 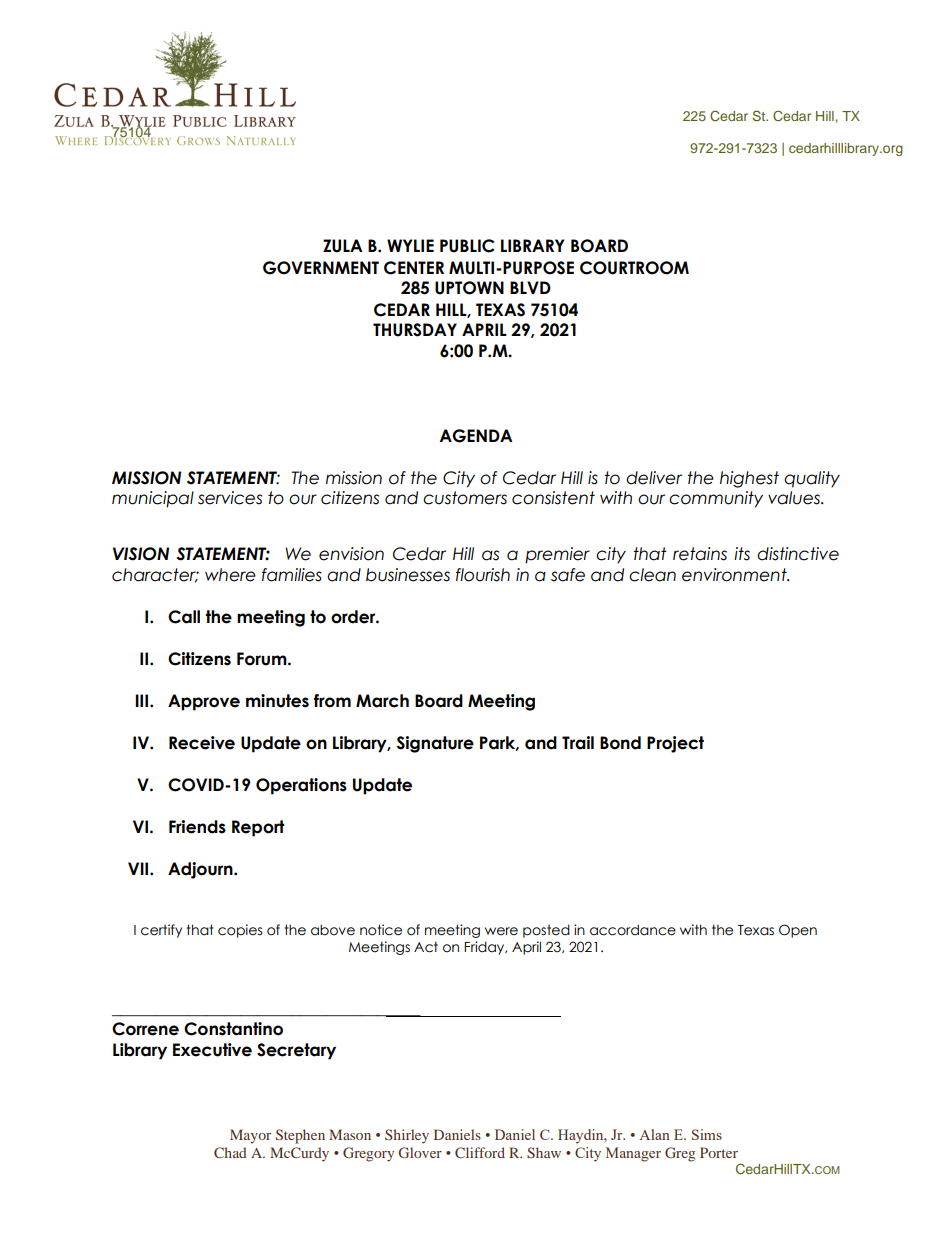 I want to click on Mayor, so click(x=250, y=1136).
